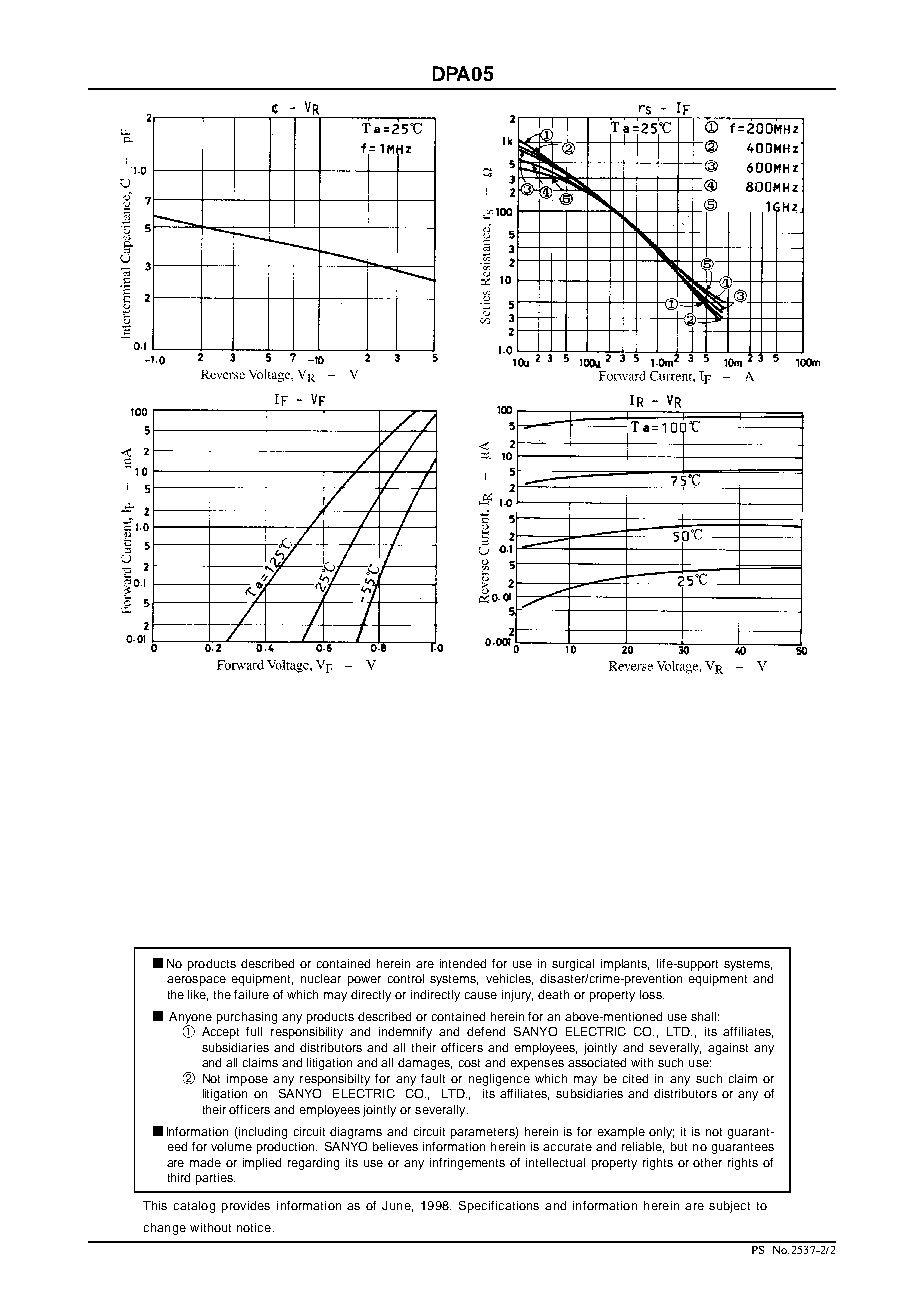 This screenshot has height=1308, width=924. I want to click on aerospace, so click(196, 981).
